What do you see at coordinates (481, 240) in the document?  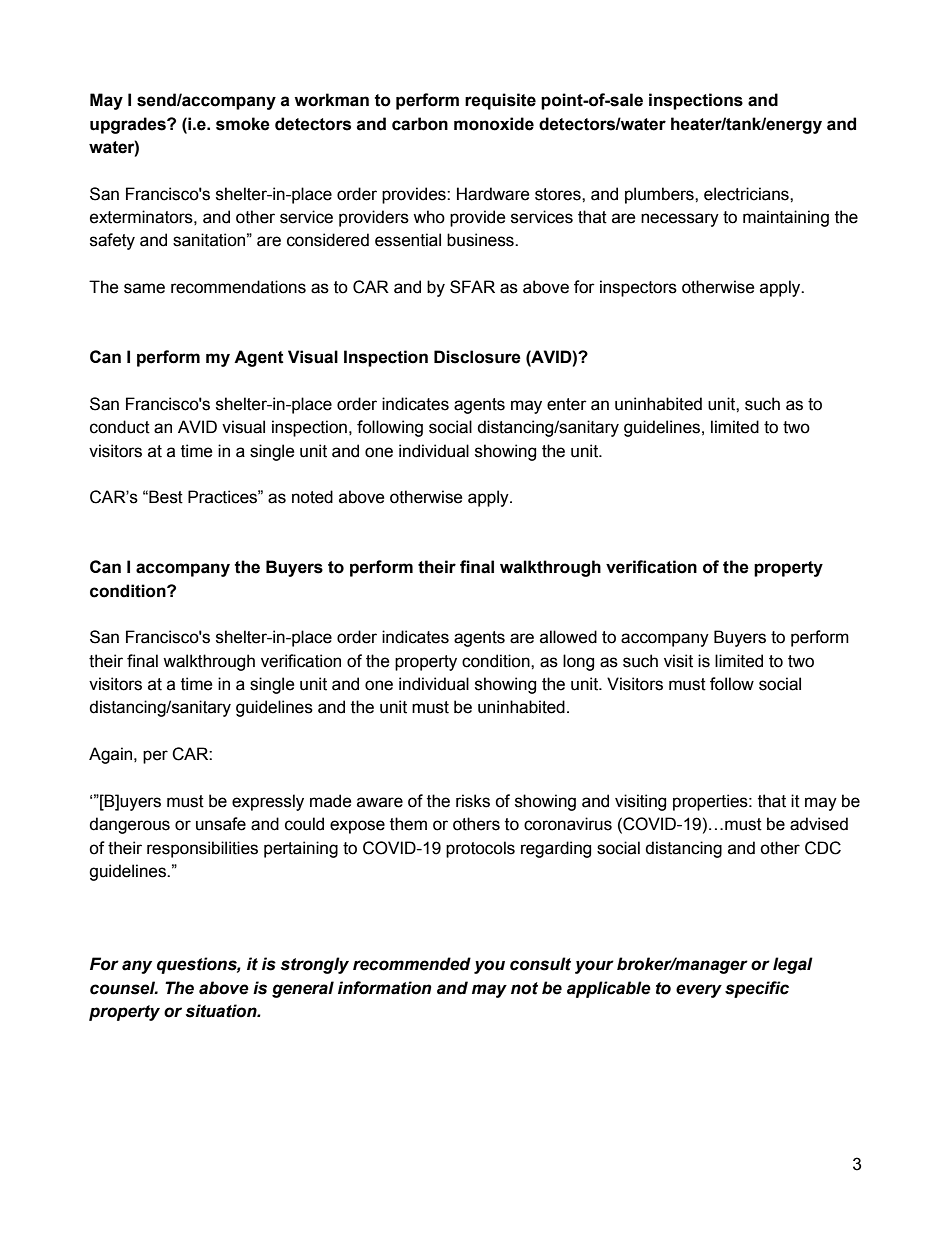 I see `business` at bounding box center [481, 240].
